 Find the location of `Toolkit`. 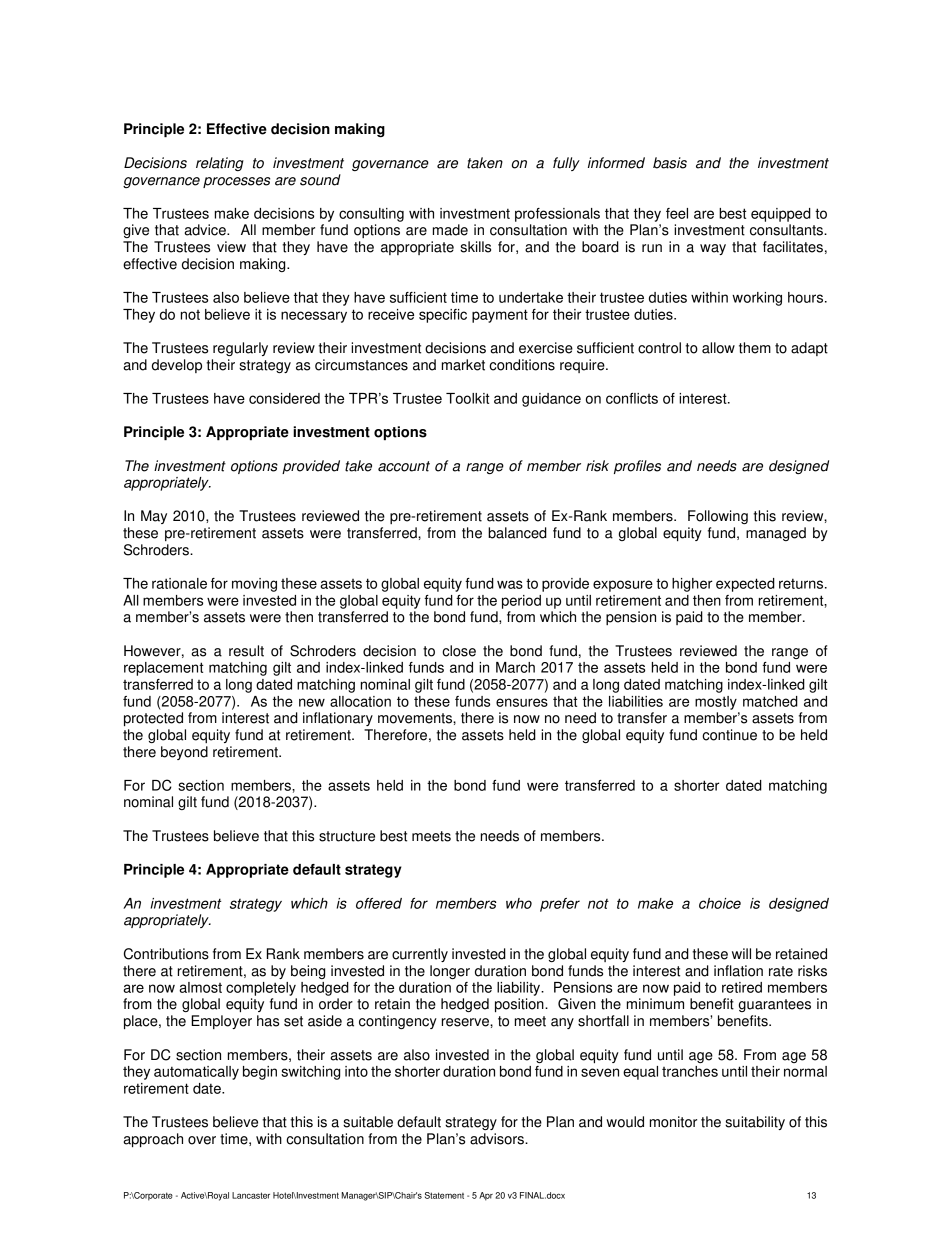

Toolkit is located at coordinates (467, 398).
